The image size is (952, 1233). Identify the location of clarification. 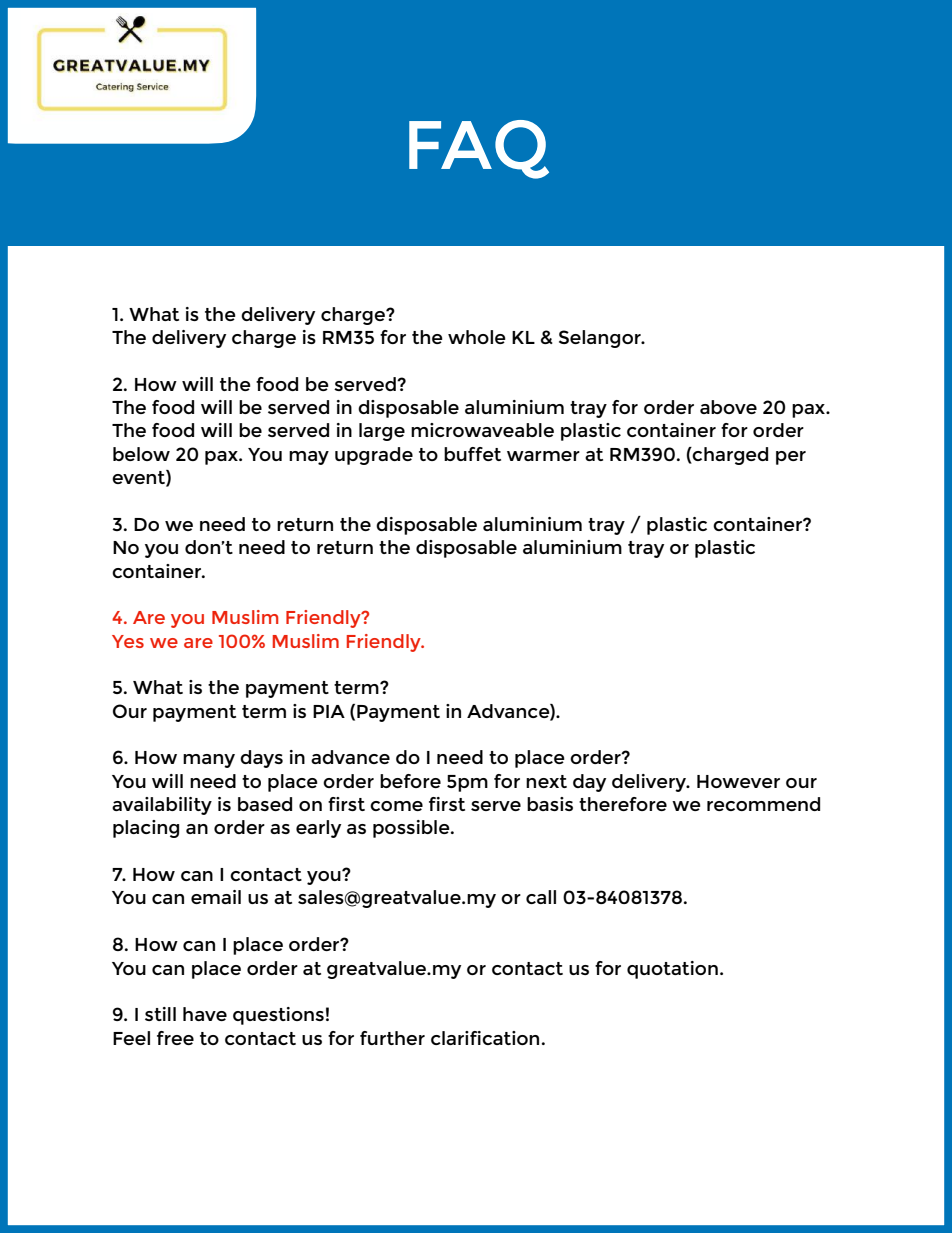
(485, 1038).
